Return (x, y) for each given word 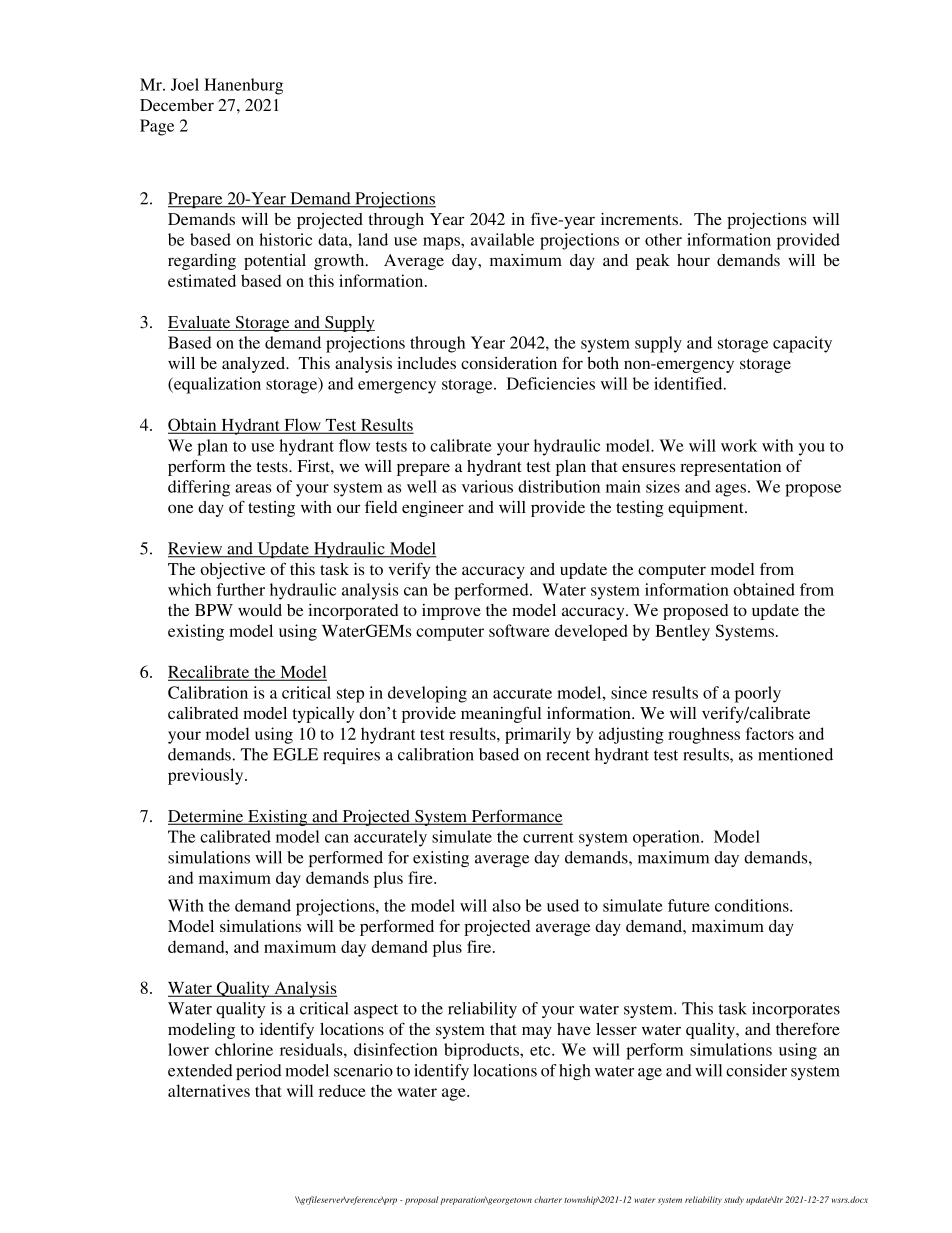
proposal (420, 1200)
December (177, 105)
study (734, 1200)
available (502, 239)
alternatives (209, 1090)
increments (641, 219)
